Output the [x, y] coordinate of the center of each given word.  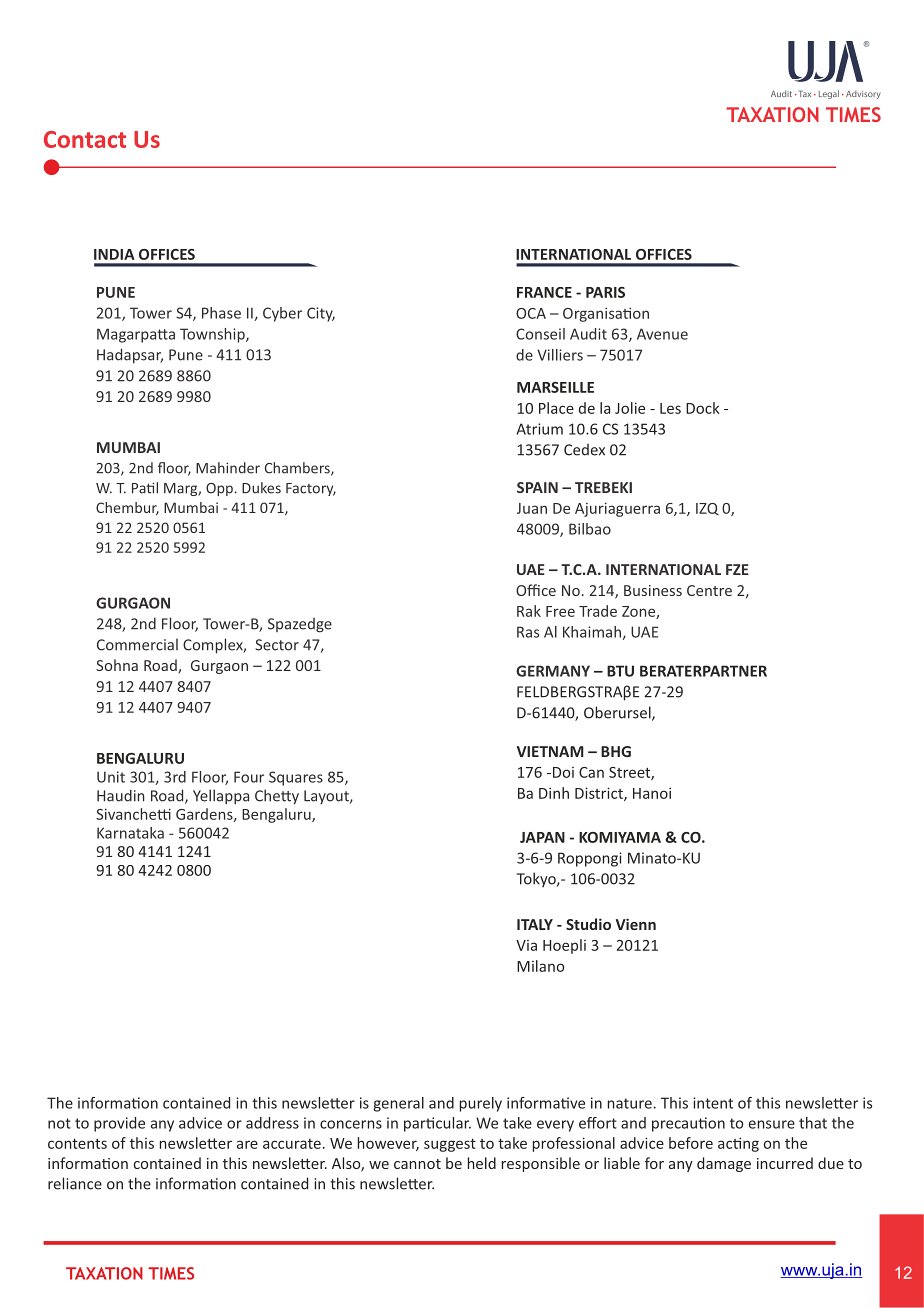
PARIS [605, 292]
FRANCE [544, 292]
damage [724, 1164]
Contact [85, 139]
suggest [450, 1145]
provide [119, 1124]
